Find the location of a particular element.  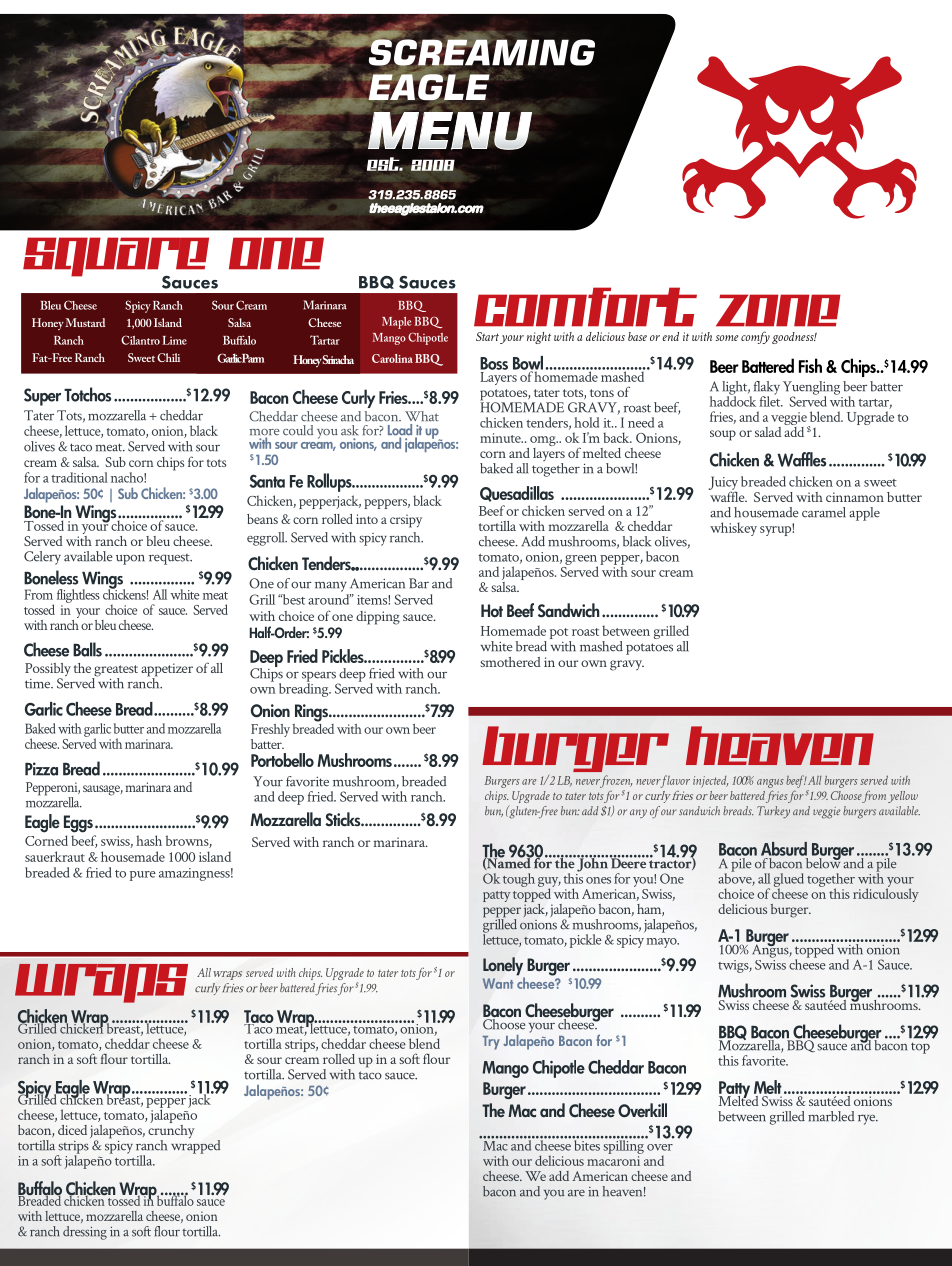

Boss is located at coordinates (494, 363).
